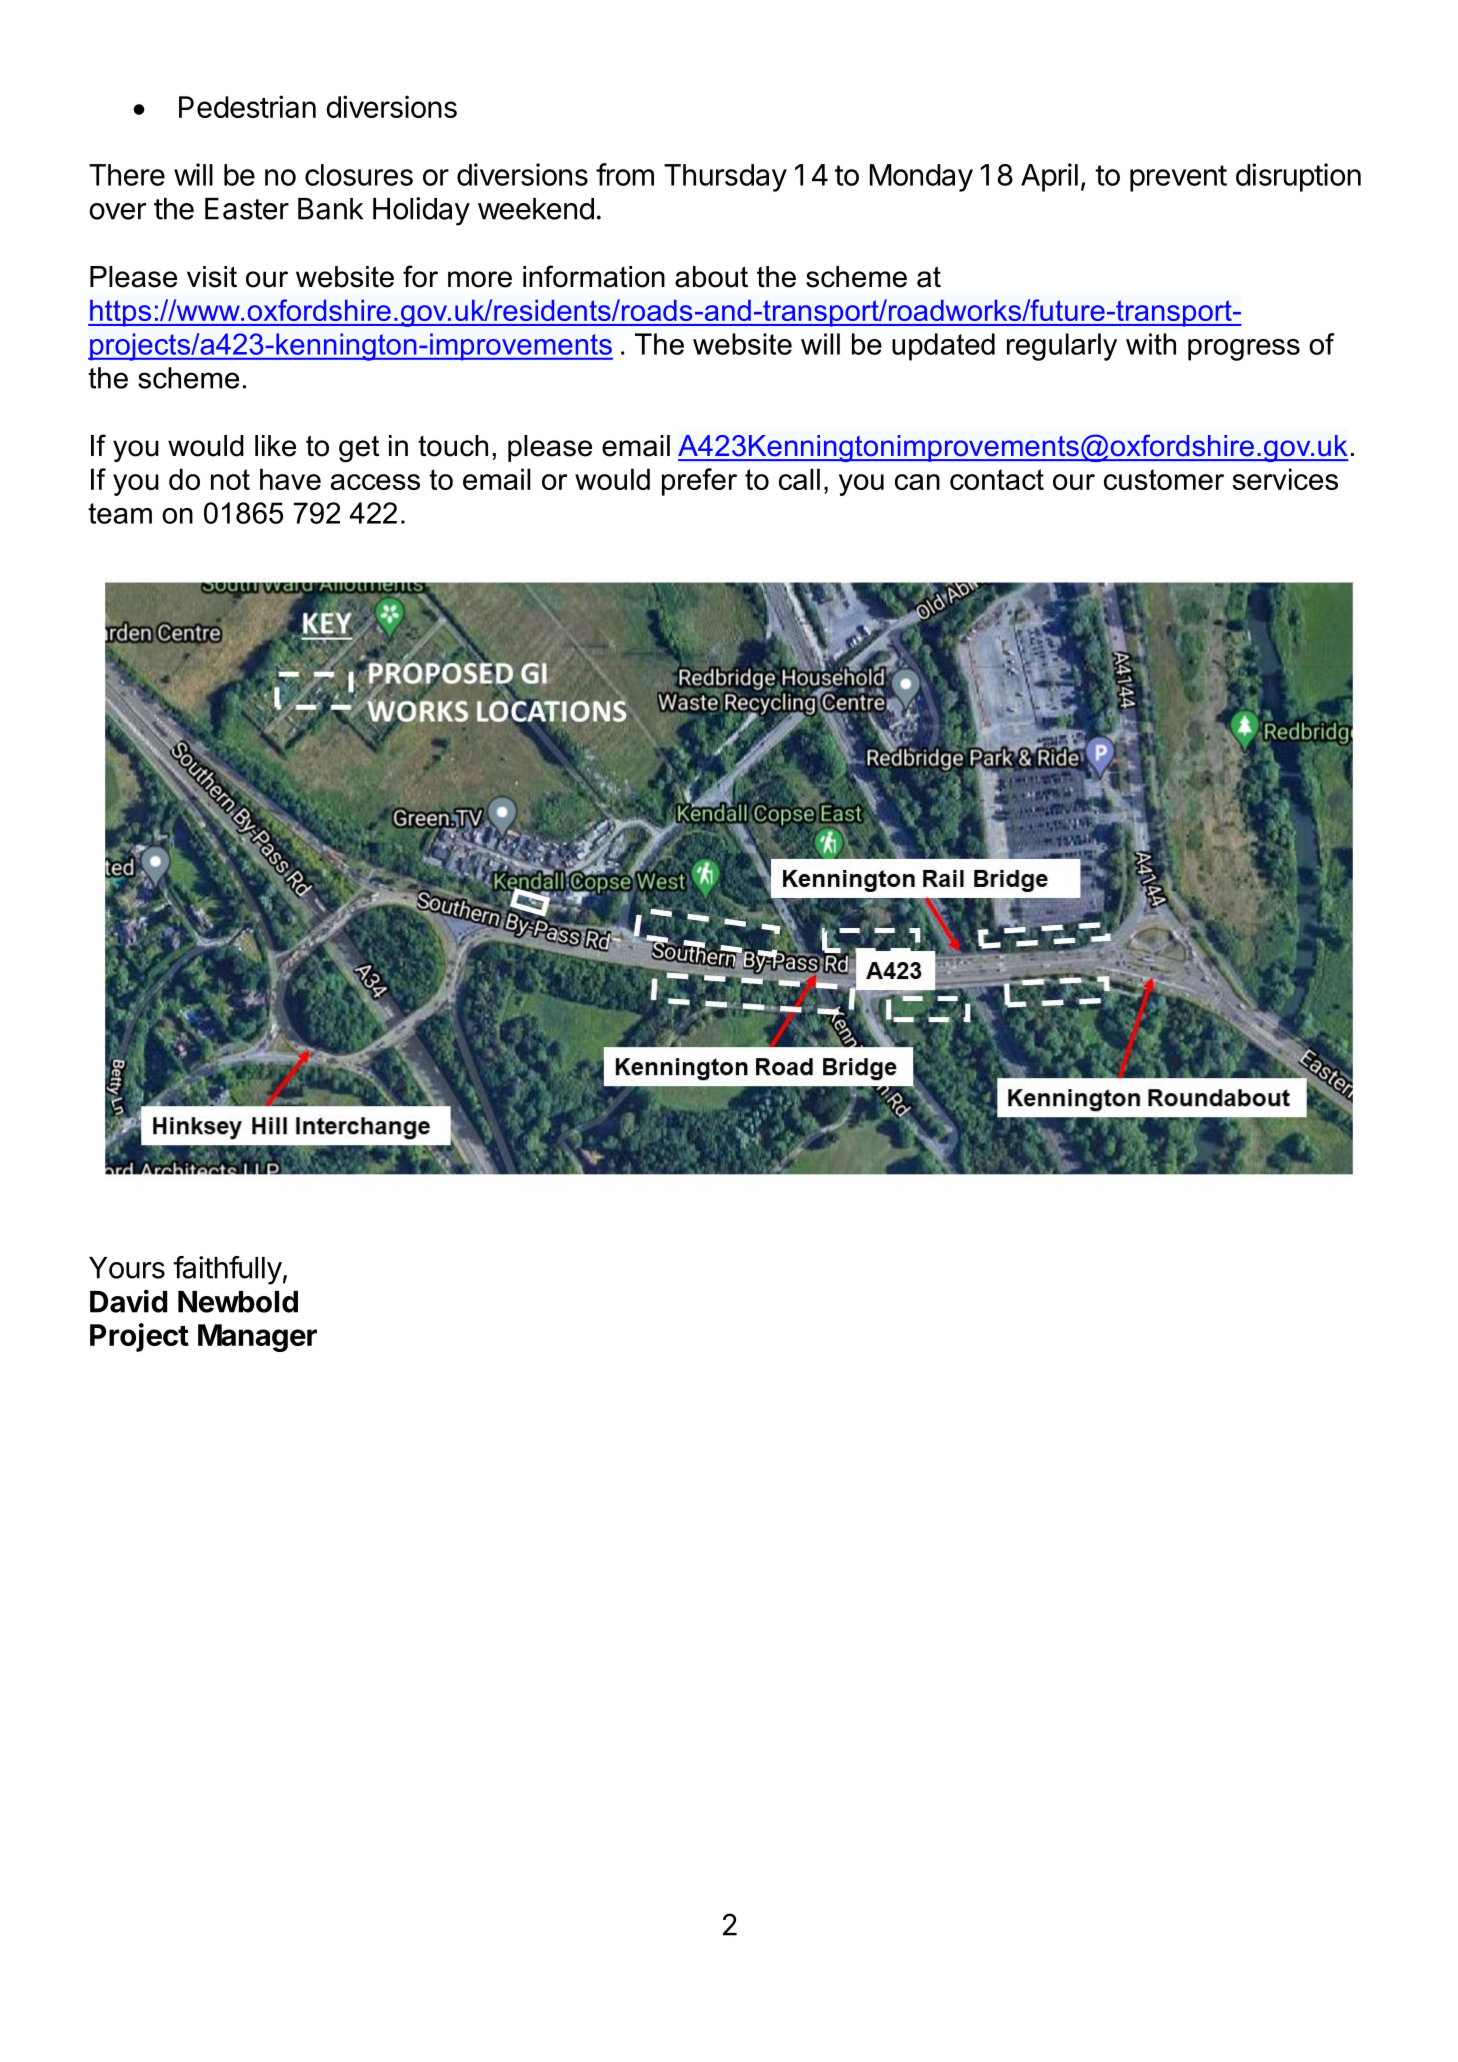  I want to click on prefer, so click(699, 482).
